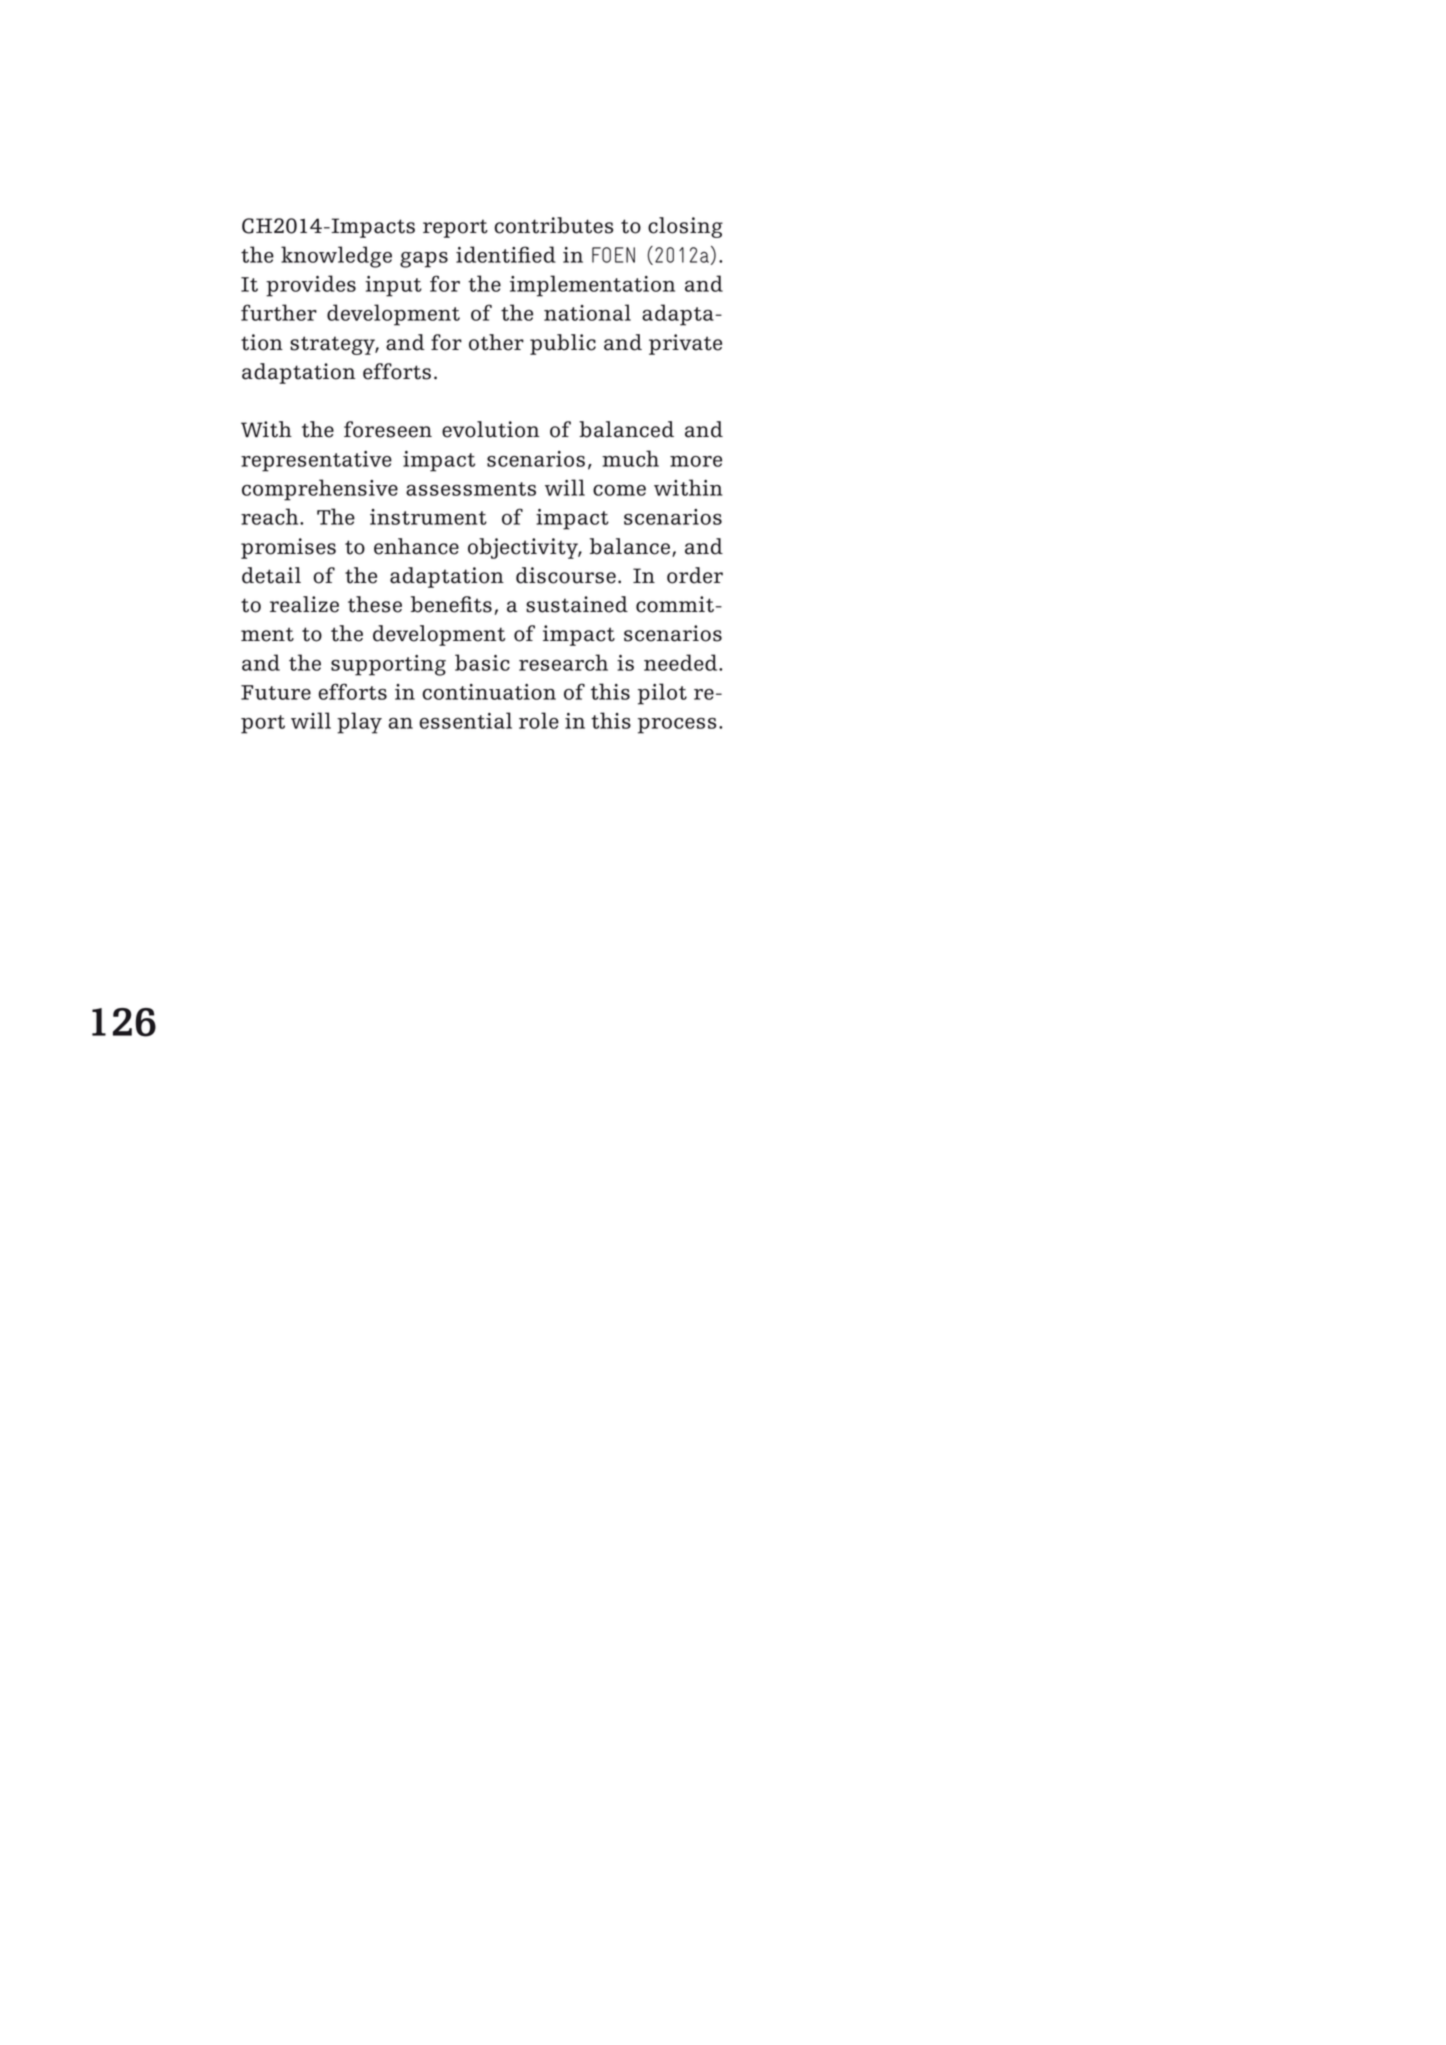 The height and width of the image is (2045, 1446). What do you see at coordinates (304, 604) in the image?
I see `realize` at bounding box center [304, 604].
